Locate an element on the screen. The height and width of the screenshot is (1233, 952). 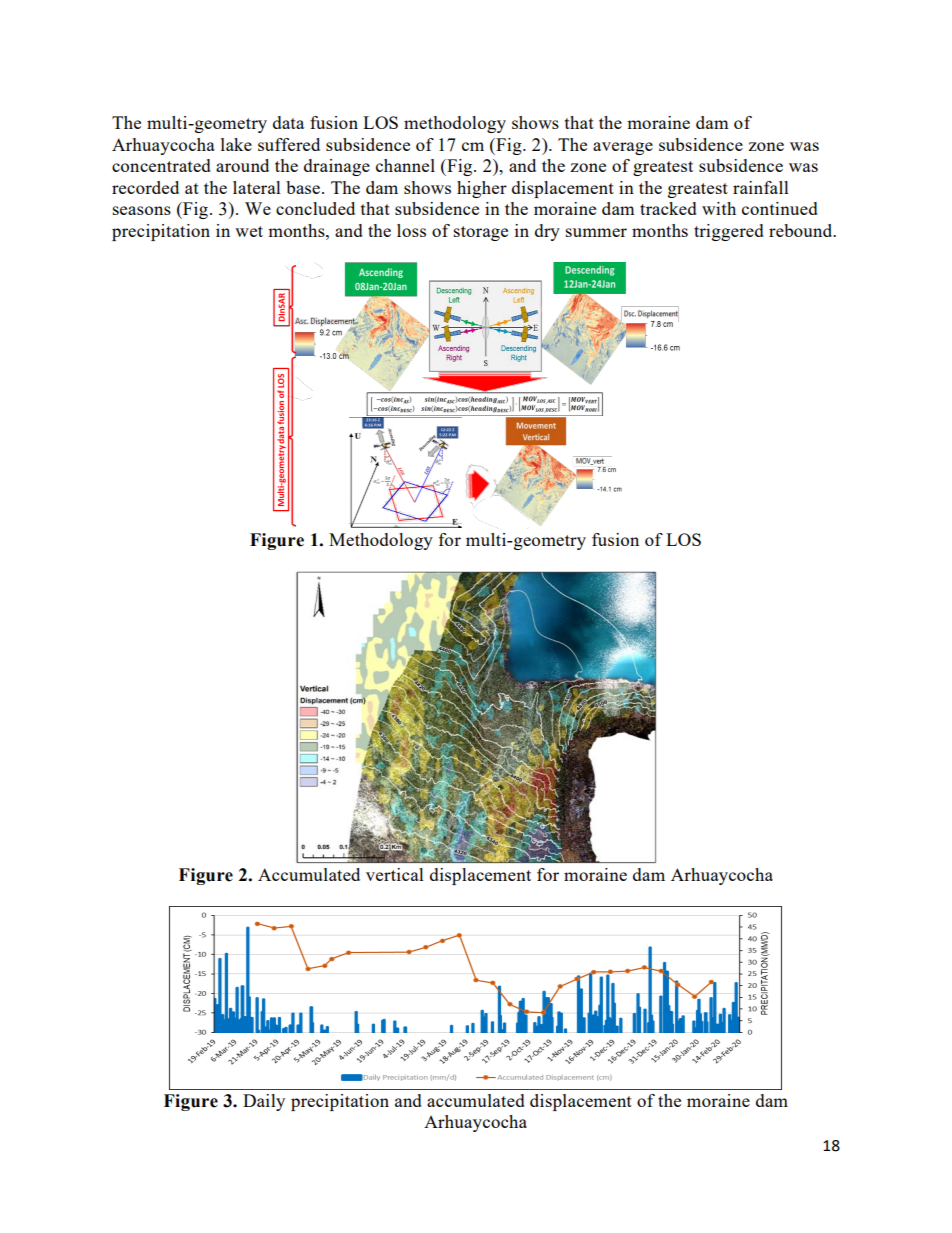
loss is located at coordinates (411, 230).
